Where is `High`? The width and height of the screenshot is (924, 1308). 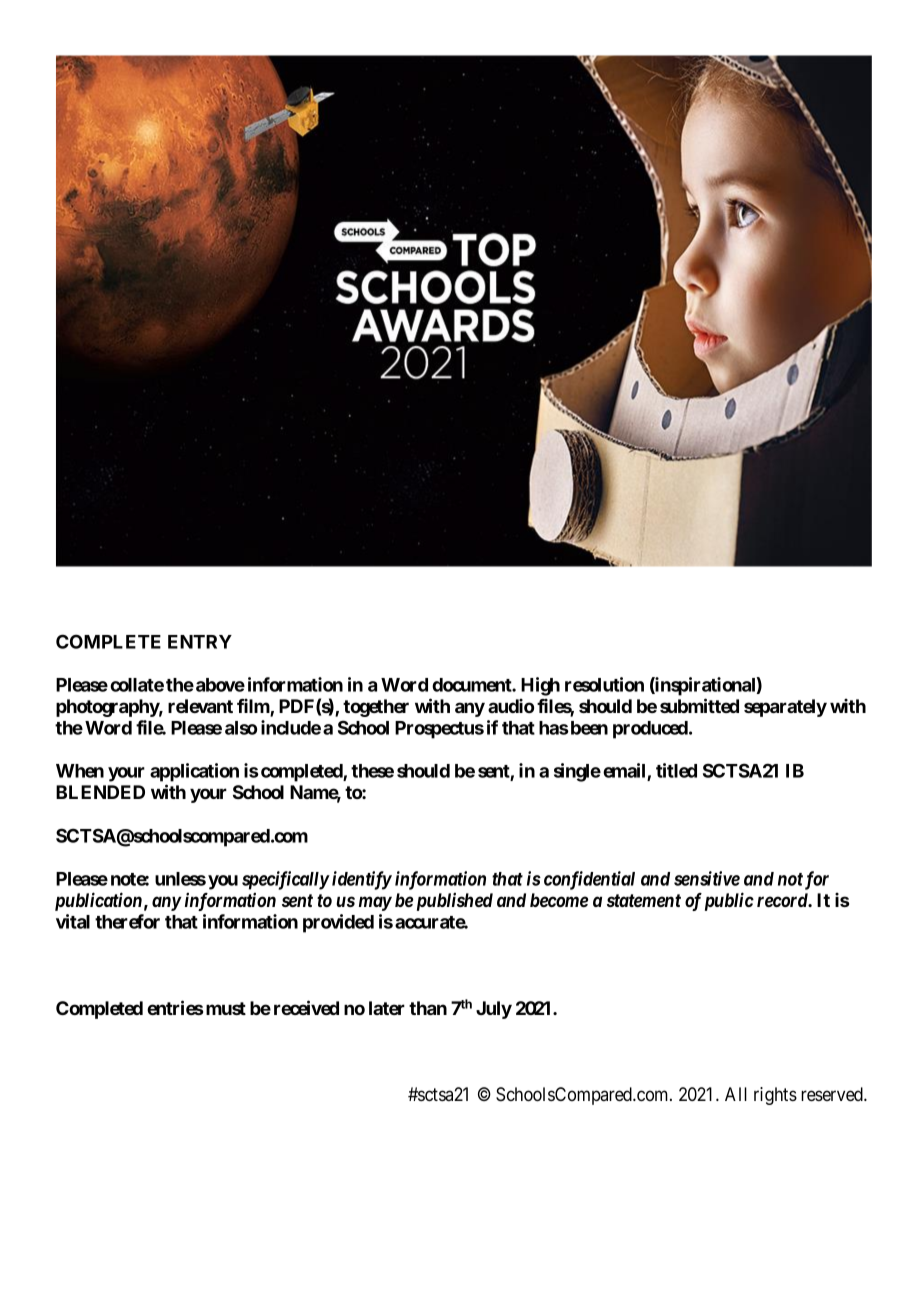
High is located at coordinates (540, 686).
